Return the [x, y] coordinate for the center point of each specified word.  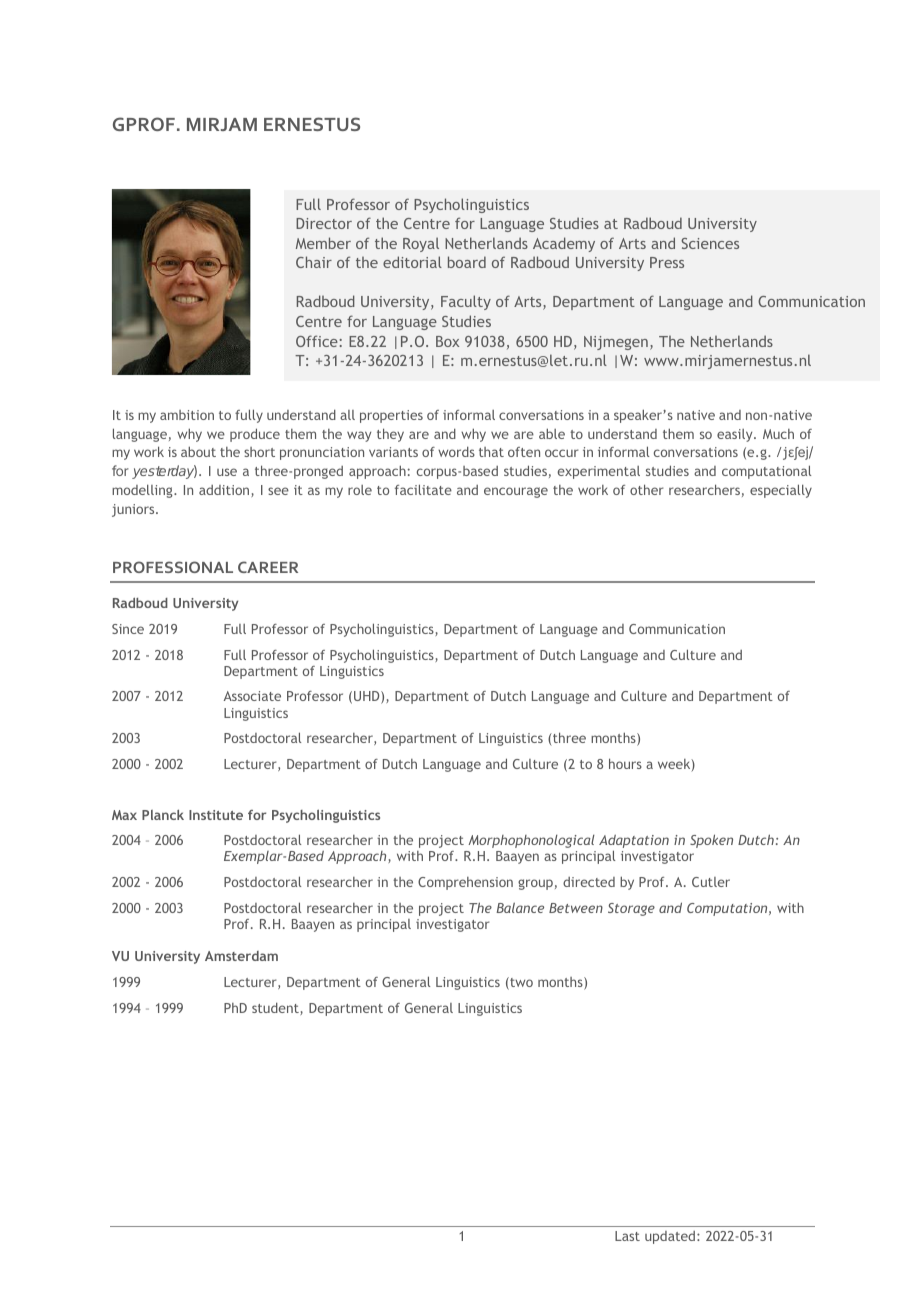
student [276, 1008]
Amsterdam [241, 956]
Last [627, 1236]
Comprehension [465, 883]
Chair [314, 262]
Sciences [710, 243]
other [647, 489]
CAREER [268, 567]
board [467, 262]
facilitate [423, 489]
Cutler [711, 882]
